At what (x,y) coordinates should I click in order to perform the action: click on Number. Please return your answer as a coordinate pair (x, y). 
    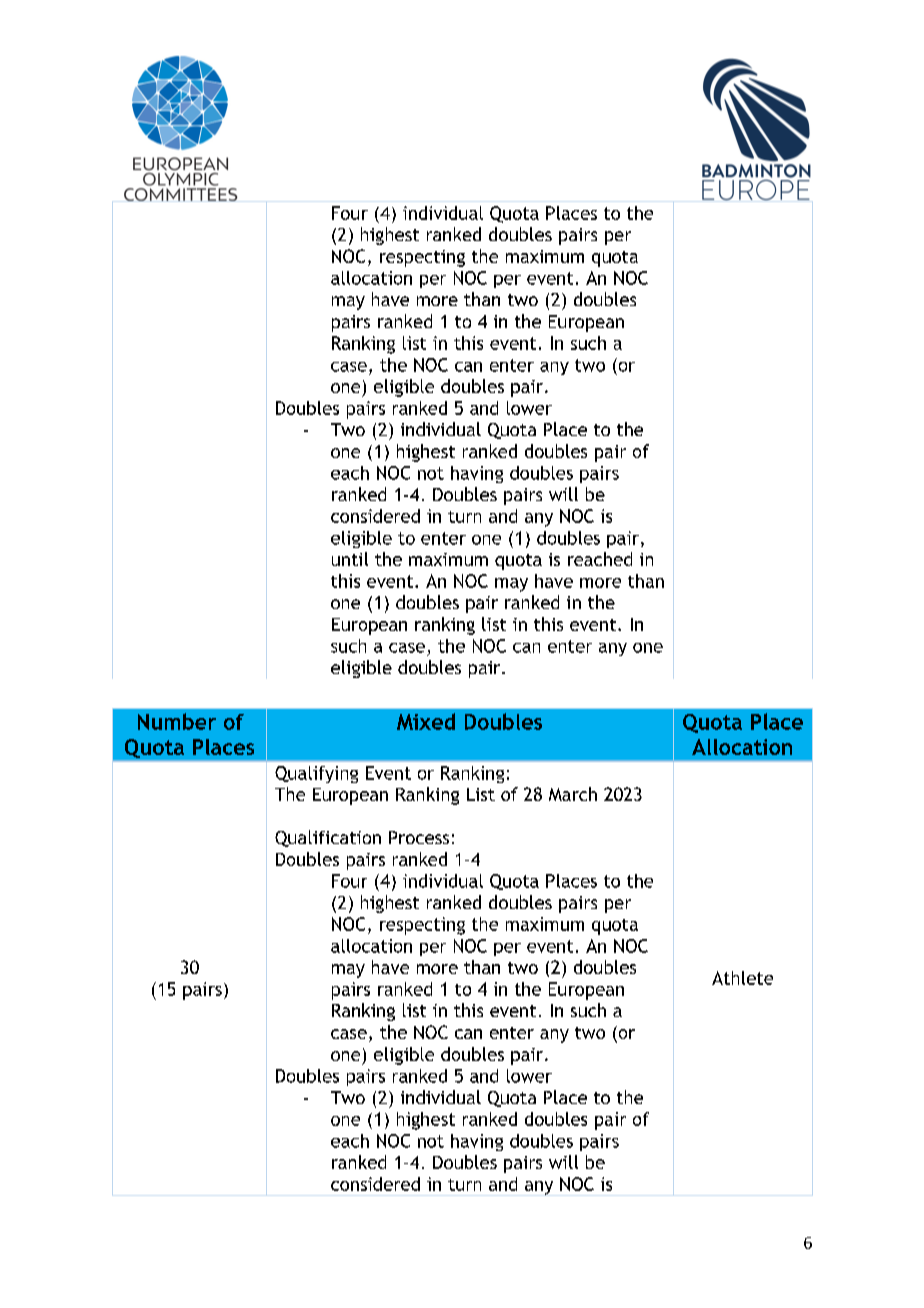
    Looking at the image, I should click on (177, 721).
